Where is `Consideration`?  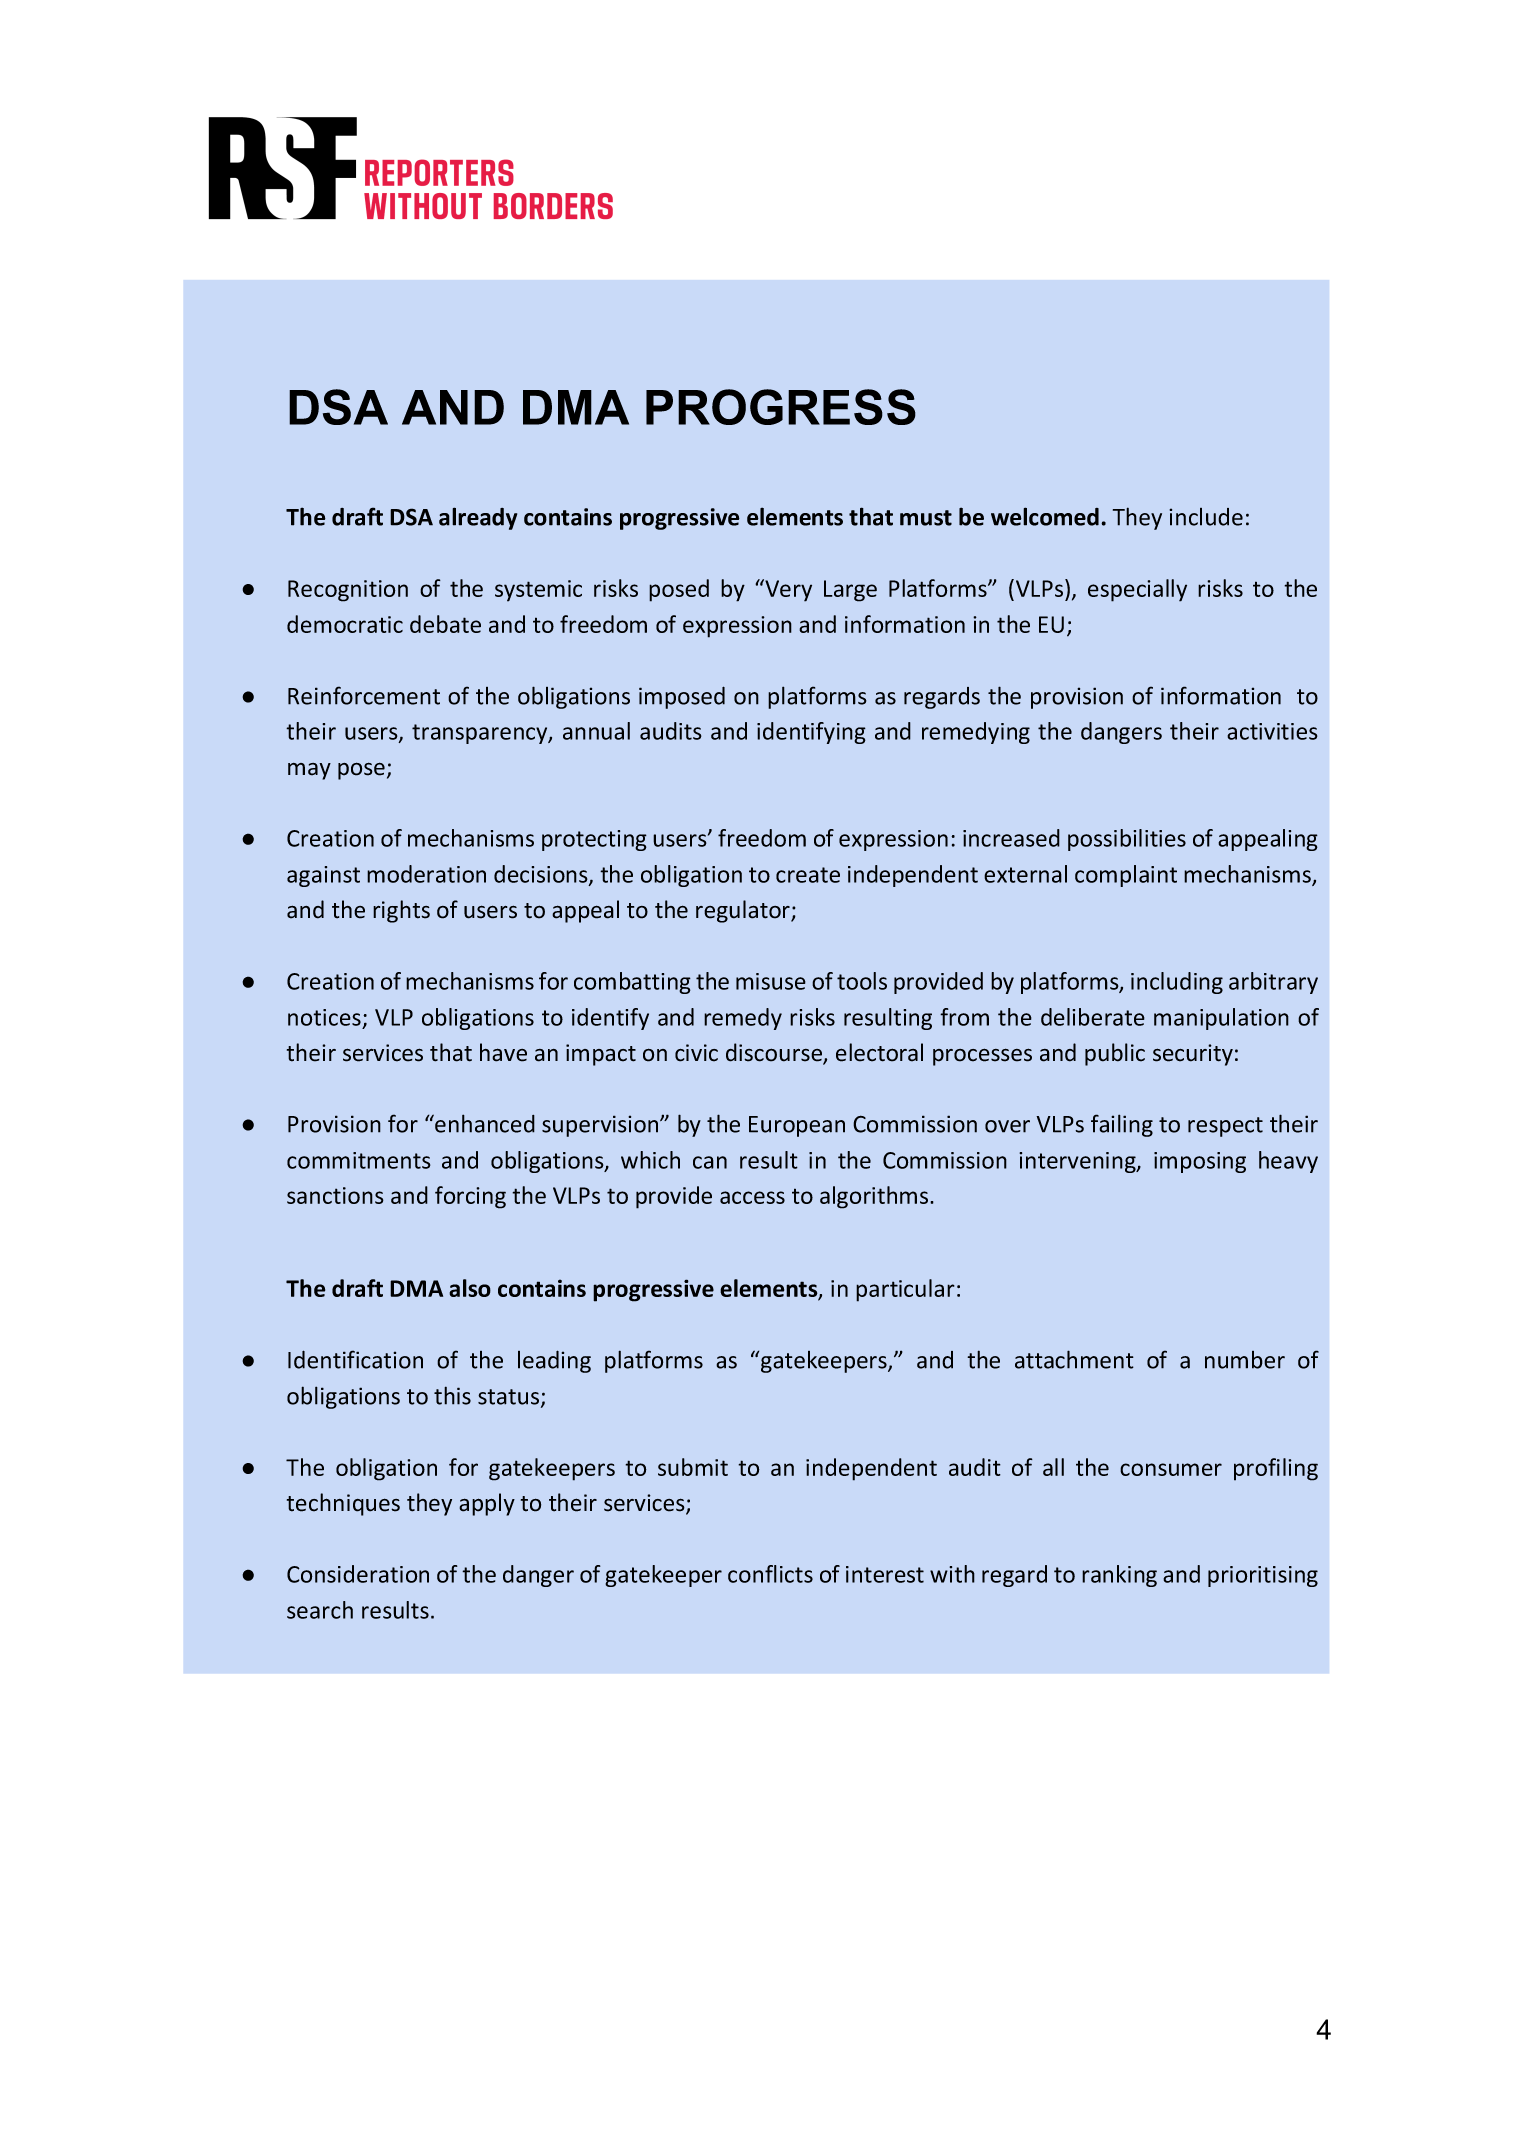 Consideration is located at coordinates (358, 1574).
